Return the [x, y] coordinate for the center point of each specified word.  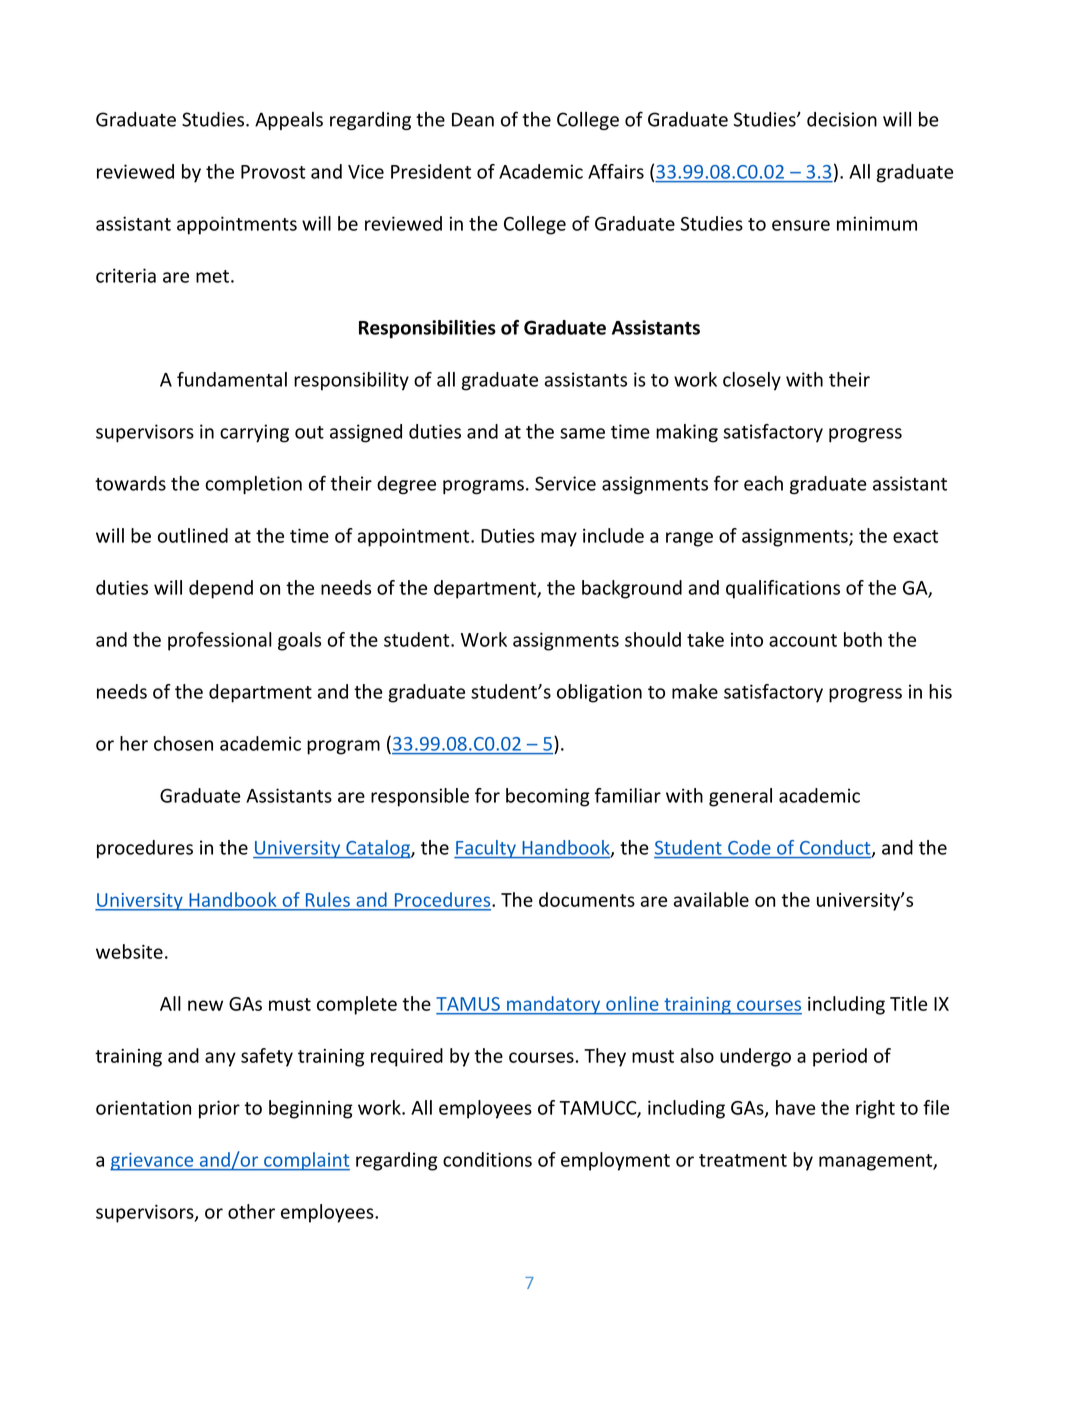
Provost [273, 172]
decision [842, 119]
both [863, 639]
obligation [599, 693]
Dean [473, 120]
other [251, 1211]
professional [220, 641]
